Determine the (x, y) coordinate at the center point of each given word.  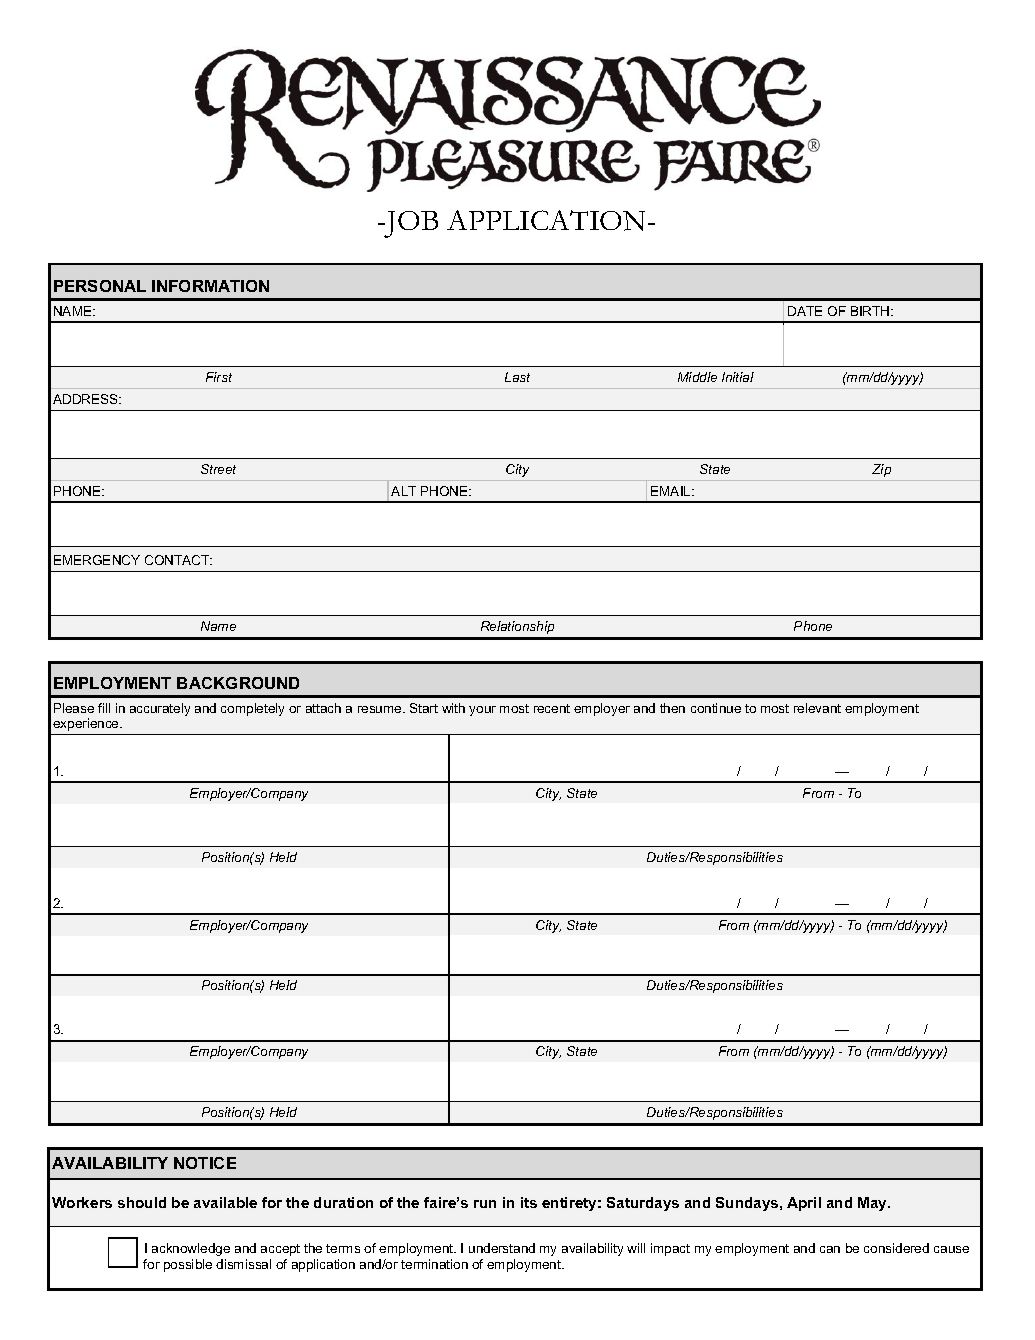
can (830, 1249)
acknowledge (191, 1249)
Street (218, 469)
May (873, 1204)
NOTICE (205, 1163)
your (482, 711)
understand (502, 1248)
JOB (410, 224)
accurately (160, 709)
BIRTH (871, 311)
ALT (403, 491)
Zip (881, 470)
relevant (817, 708)
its (529, 1202)
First (219, 377)
